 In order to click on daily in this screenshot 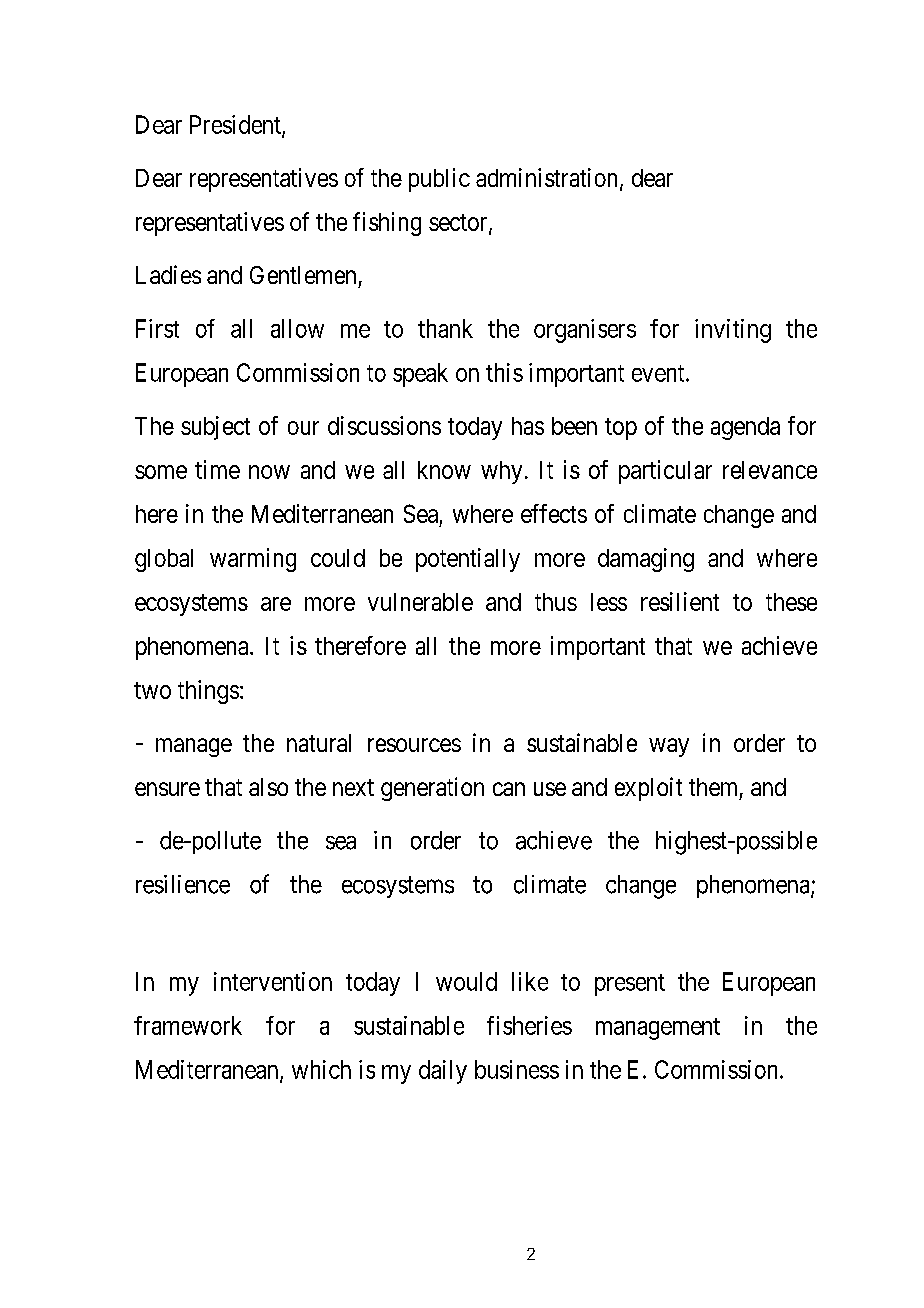, I will do `click(443, 1072)`.
